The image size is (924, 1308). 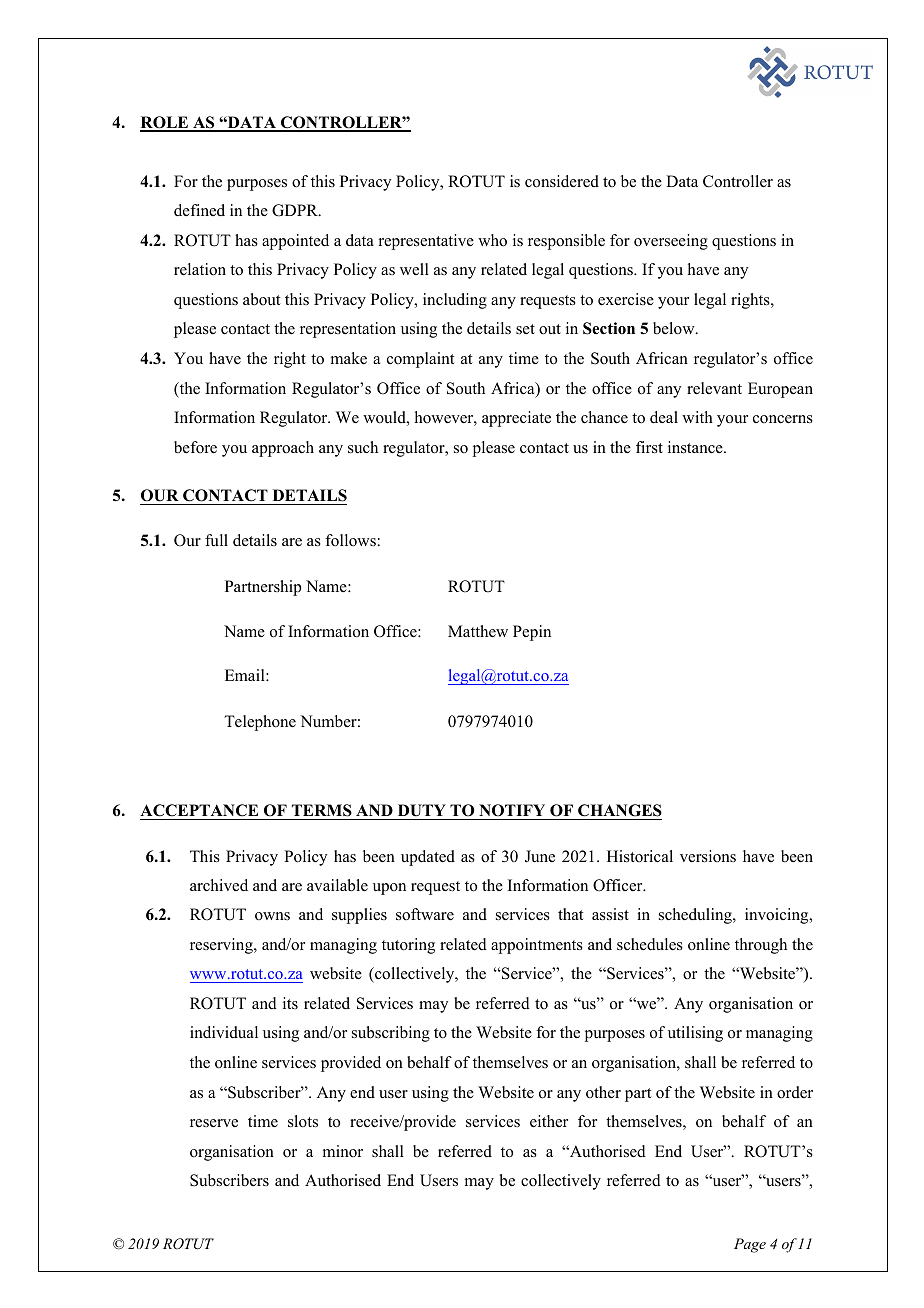 What do you see at coordinates (199, 210) in the document?
I see `defined` at bounding box center [199, 210].
